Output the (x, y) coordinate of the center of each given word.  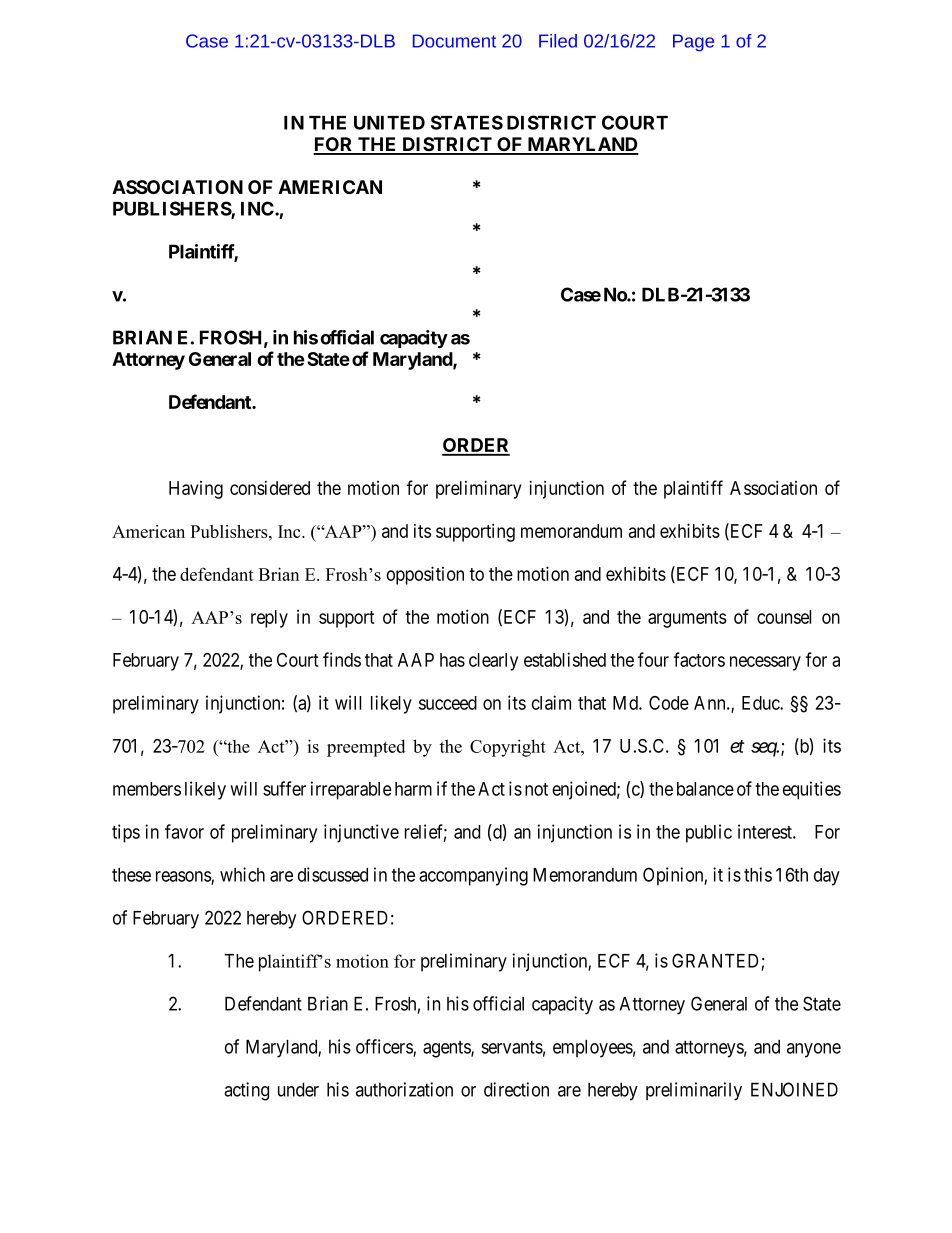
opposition (425, 575)
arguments (687, 619)
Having (196, 490)
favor (184, 831)
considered (270, 488)
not (536, 789)
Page (693, 43)
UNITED (389, 123)
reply (269, 619)
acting (246, 1091)
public (709, 833)
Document (454, 41)
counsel (784, 617)
